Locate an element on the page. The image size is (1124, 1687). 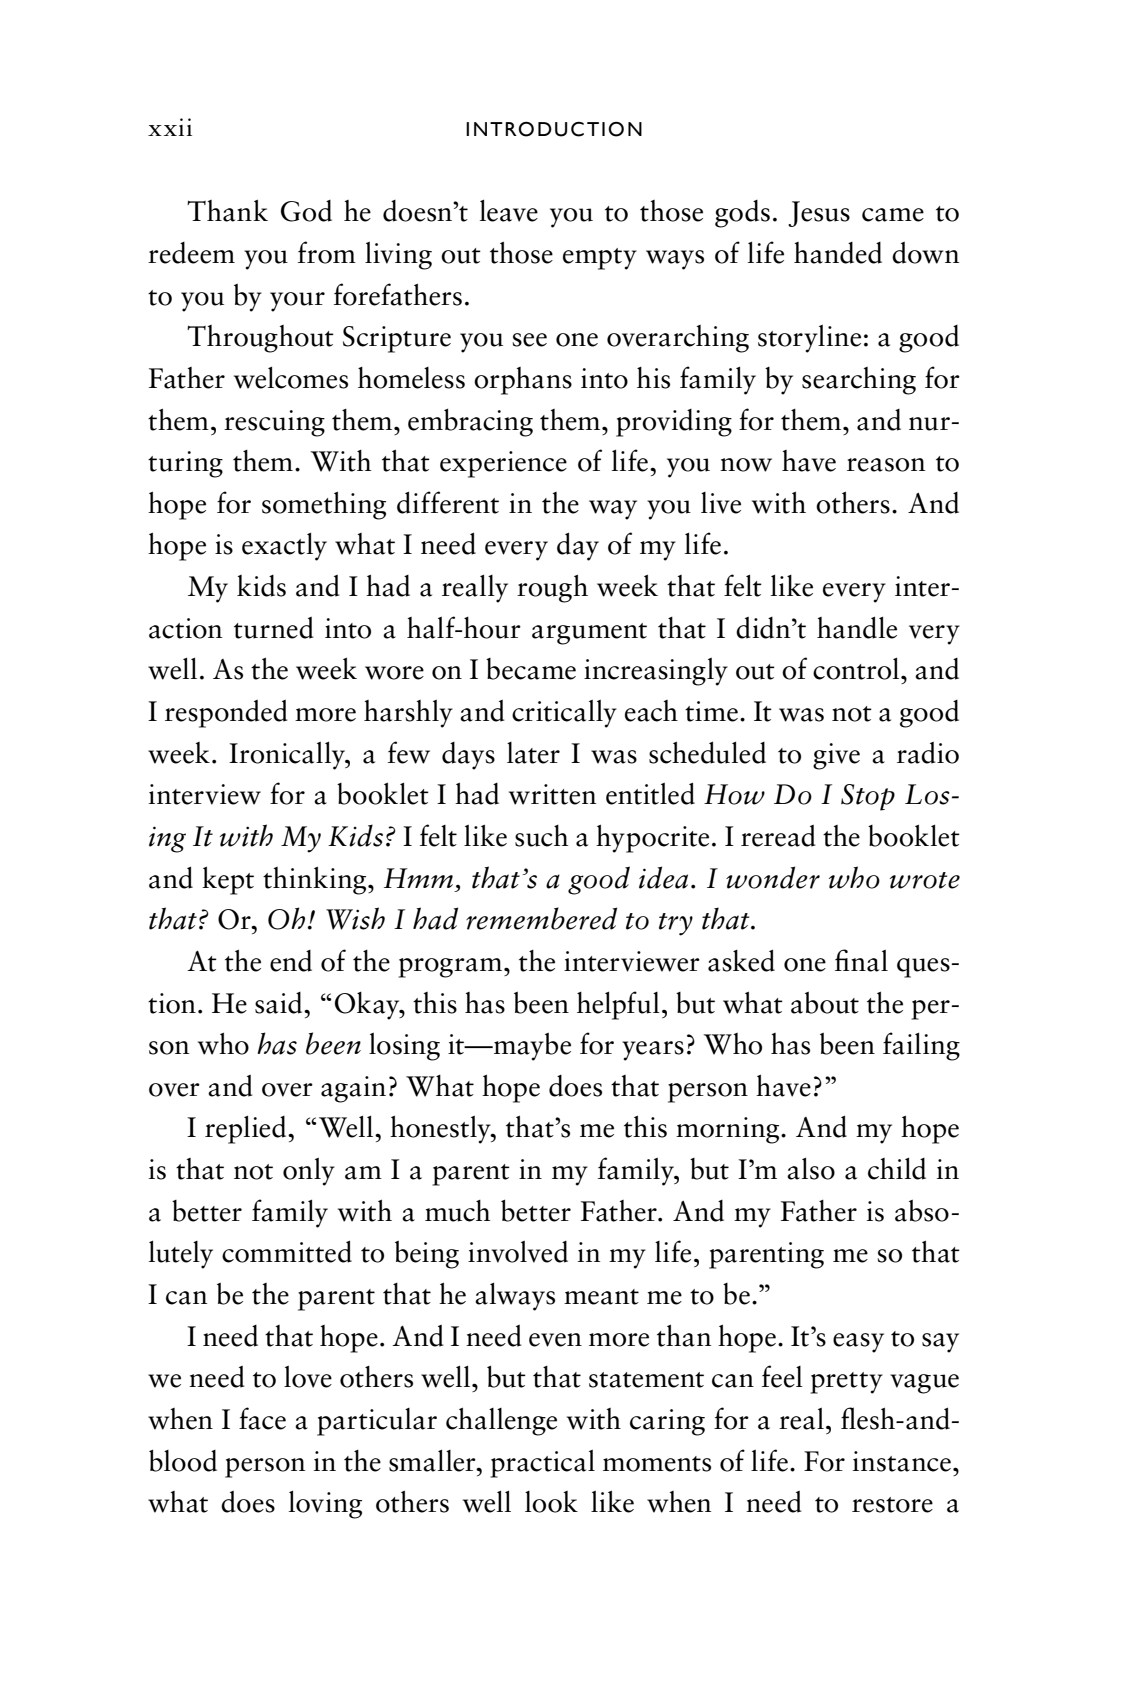
face is located at coordinates (262, 1418).
